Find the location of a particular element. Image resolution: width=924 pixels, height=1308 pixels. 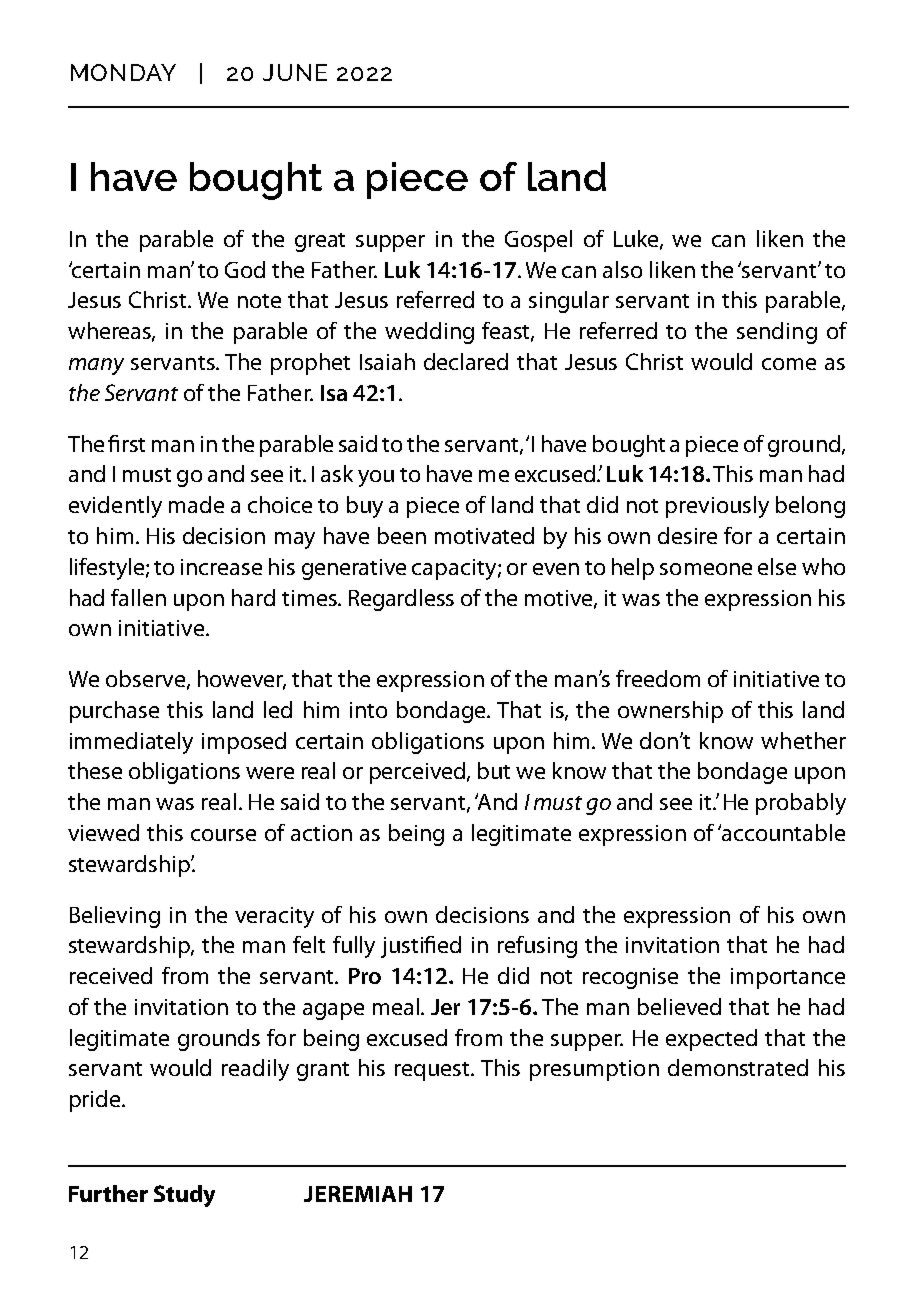

Further is located at coordinates (108, 1193).
